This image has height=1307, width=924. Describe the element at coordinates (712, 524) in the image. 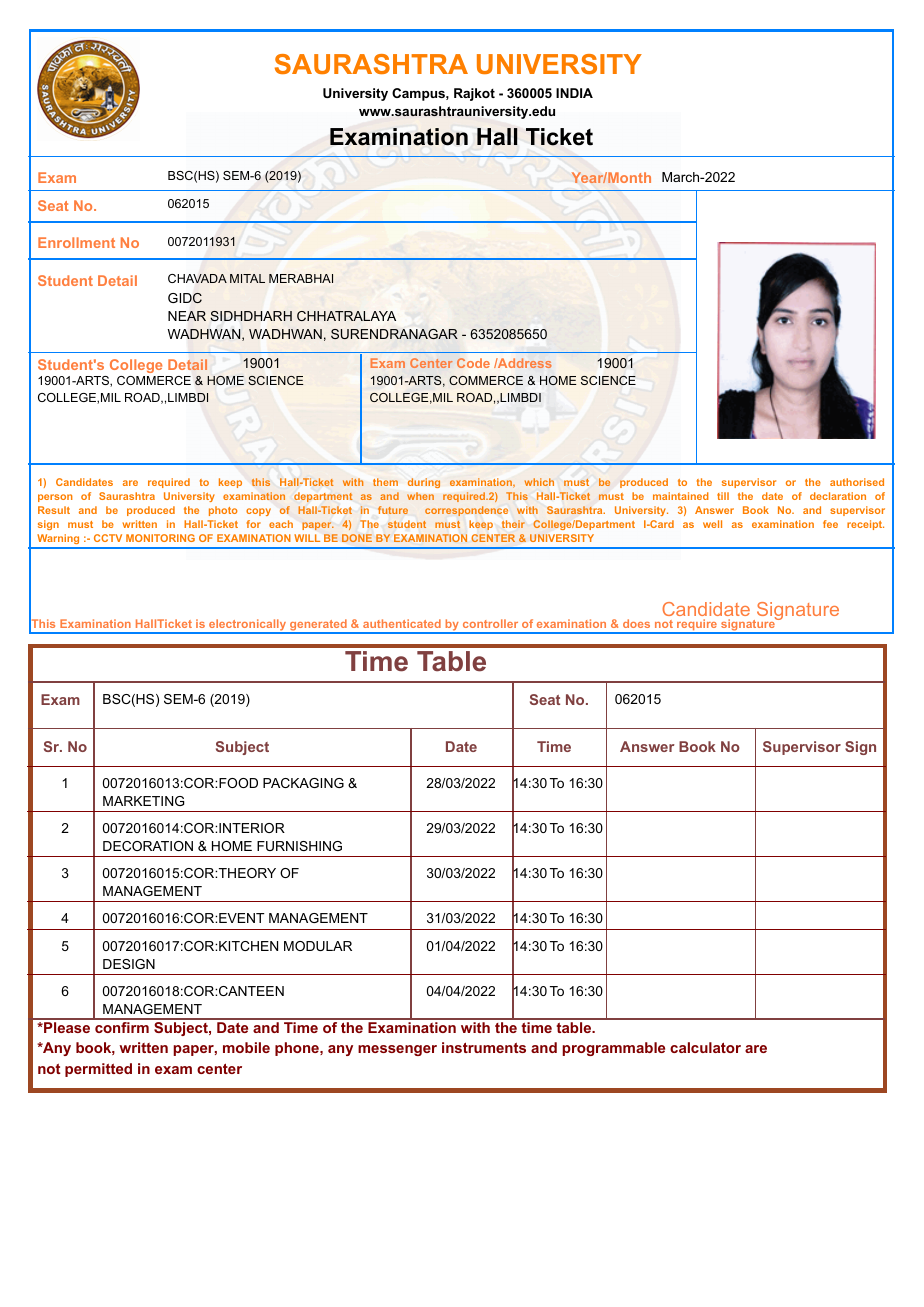

I see `well` at that location.
